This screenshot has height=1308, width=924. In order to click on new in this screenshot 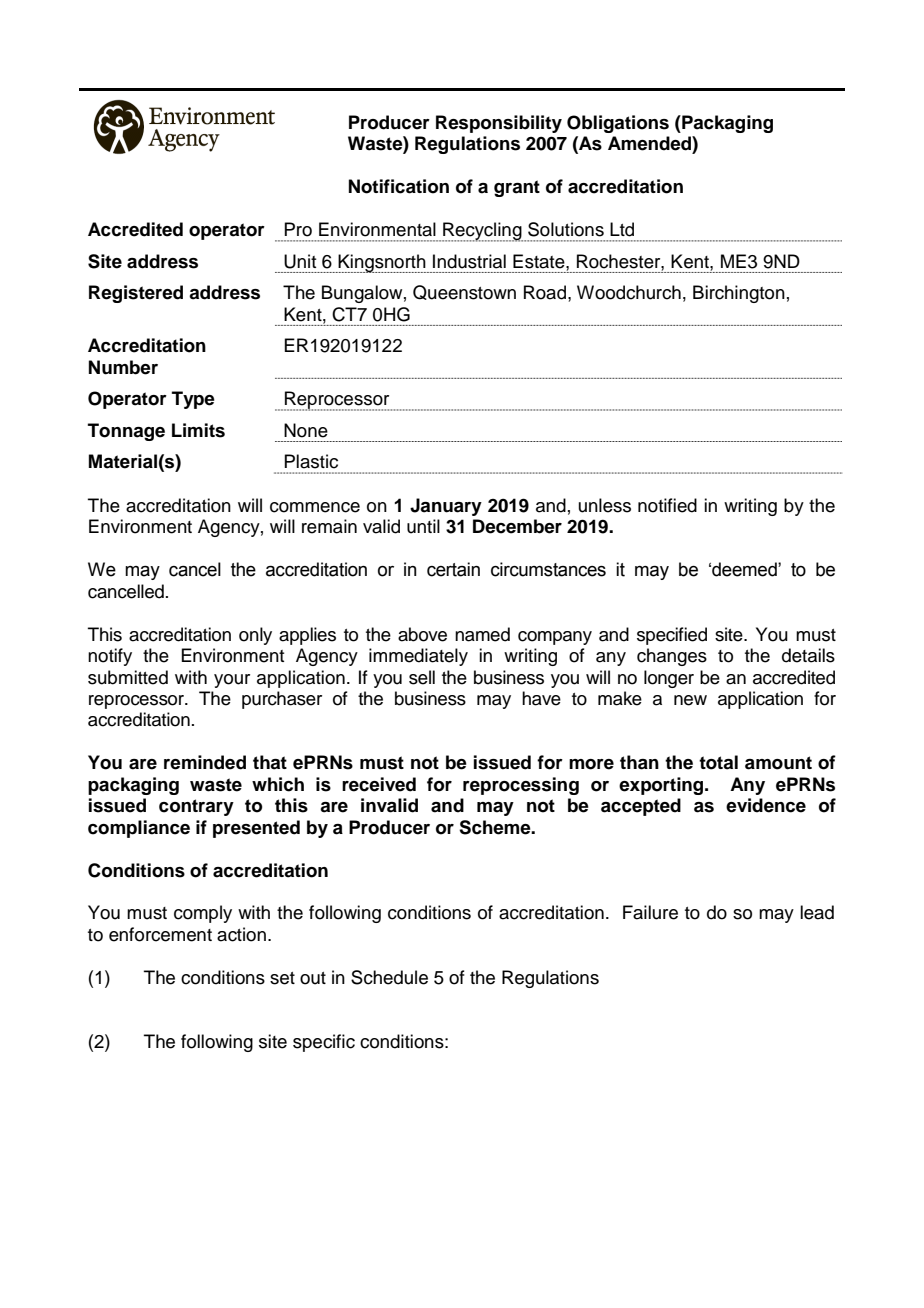, I will do `click(690, 700)`.
